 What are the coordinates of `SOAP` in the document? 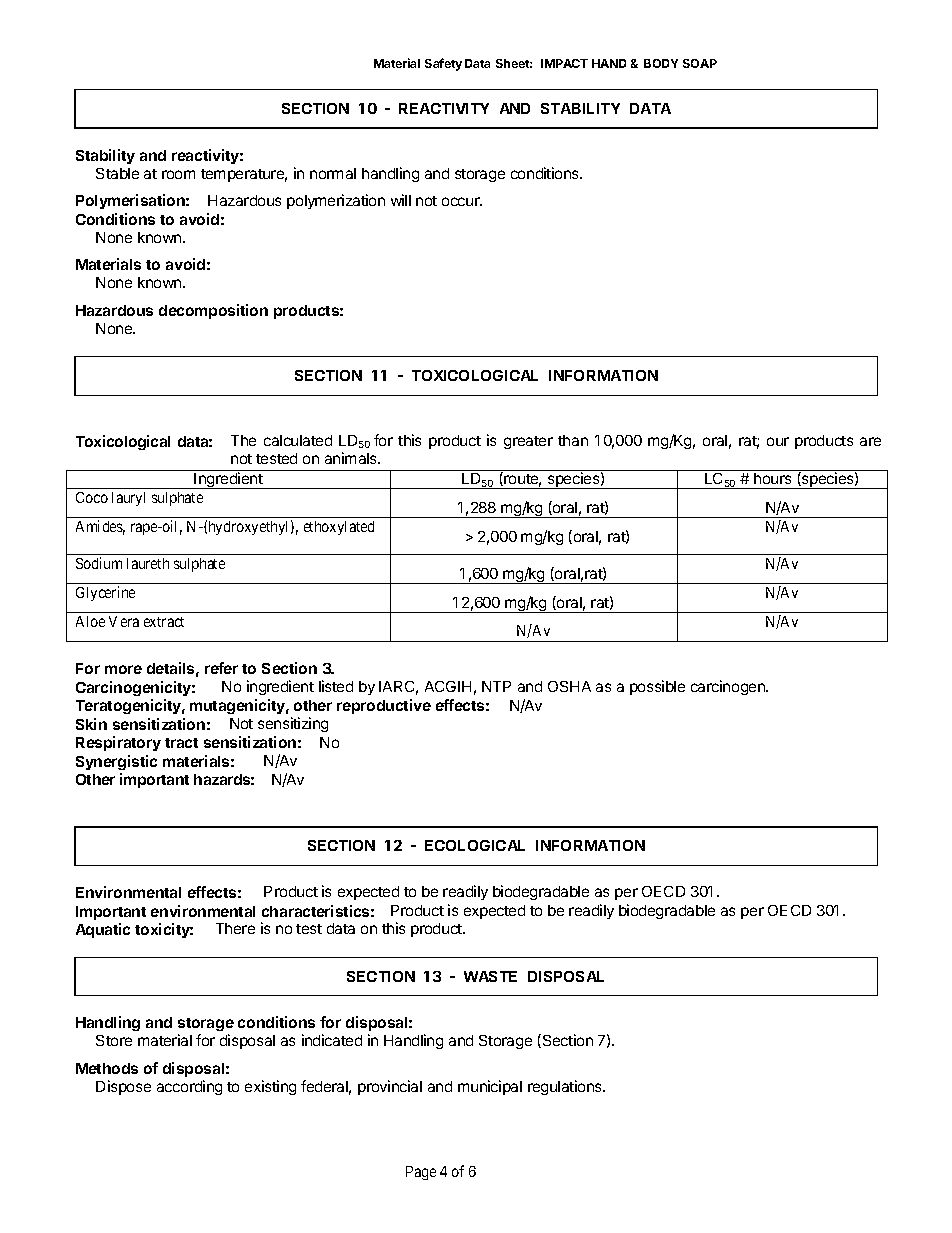 It's located at (700, 63).
